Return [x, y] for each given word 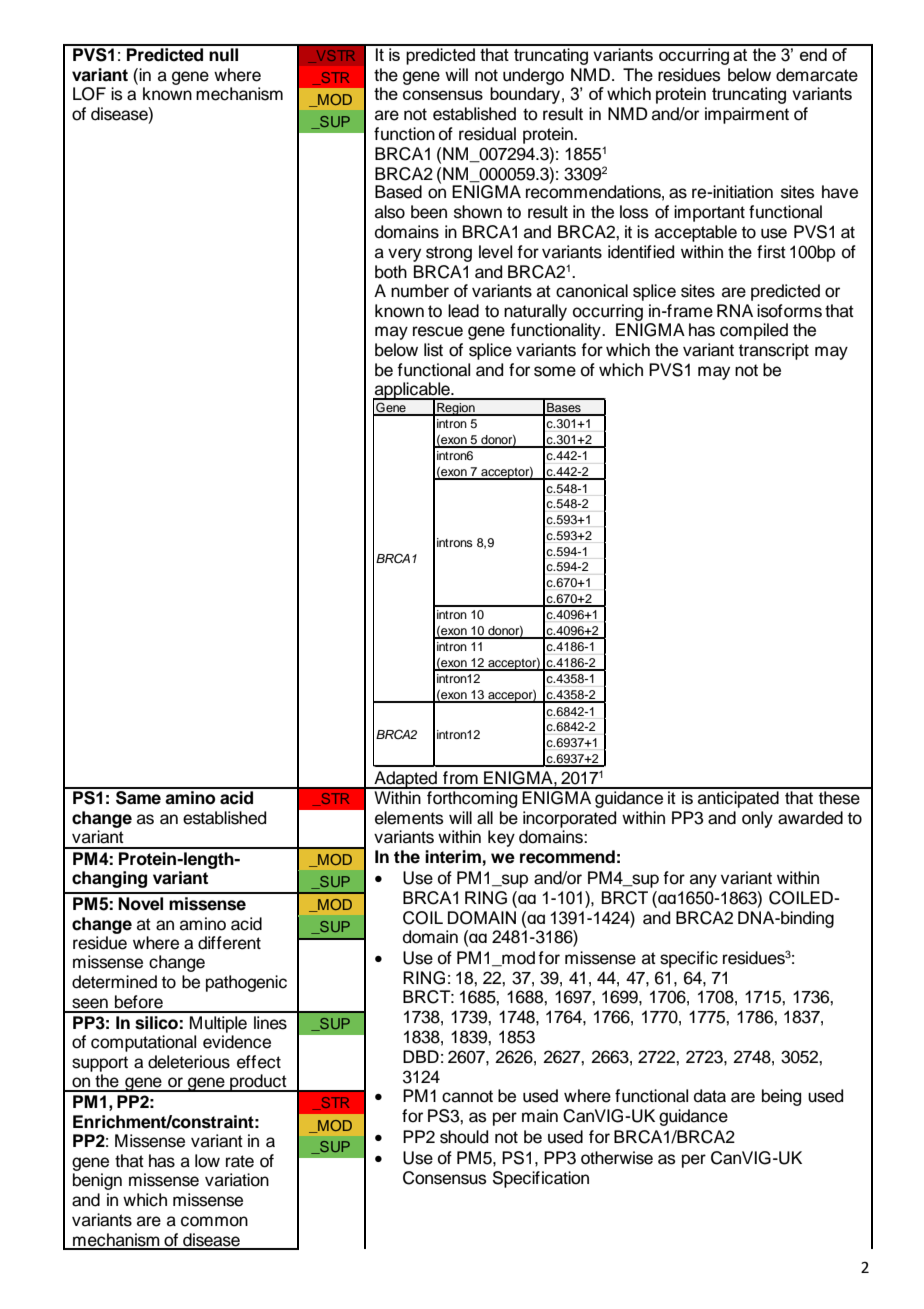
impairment [747, 115]
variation [237, 1180]
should [464, 1137]
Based [398, 192]
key [501, 838]
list [433, 350]
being [781, 1097]
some [555, 371]
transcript [774, 351]
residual [487, 134]
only [757, 819]
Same [138, 796]
